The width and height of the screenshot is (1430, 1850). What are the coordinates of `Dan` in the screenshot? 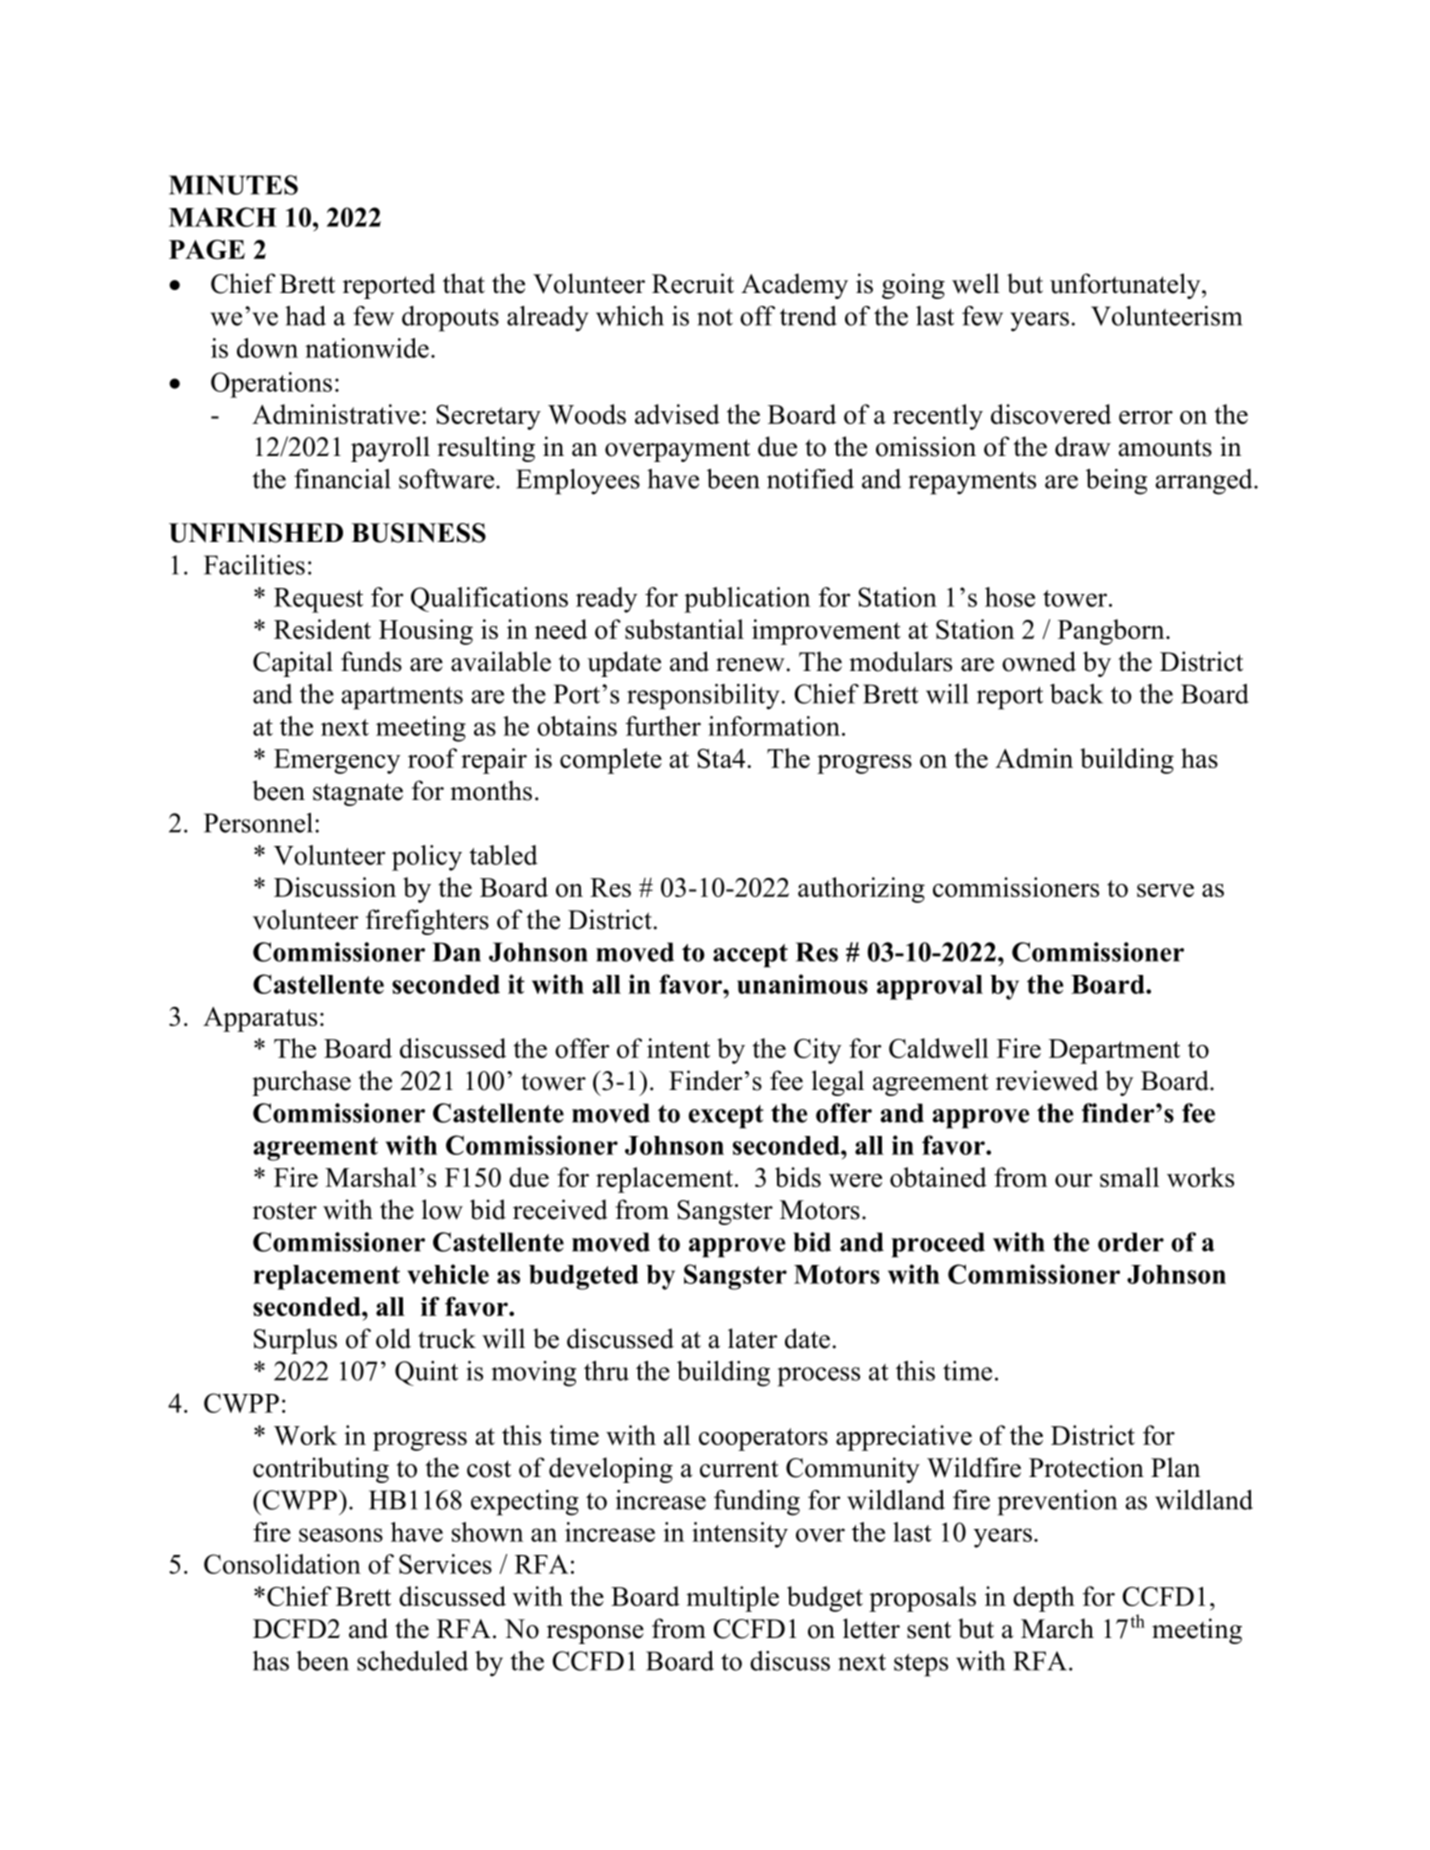 It's located at (457, 952).
